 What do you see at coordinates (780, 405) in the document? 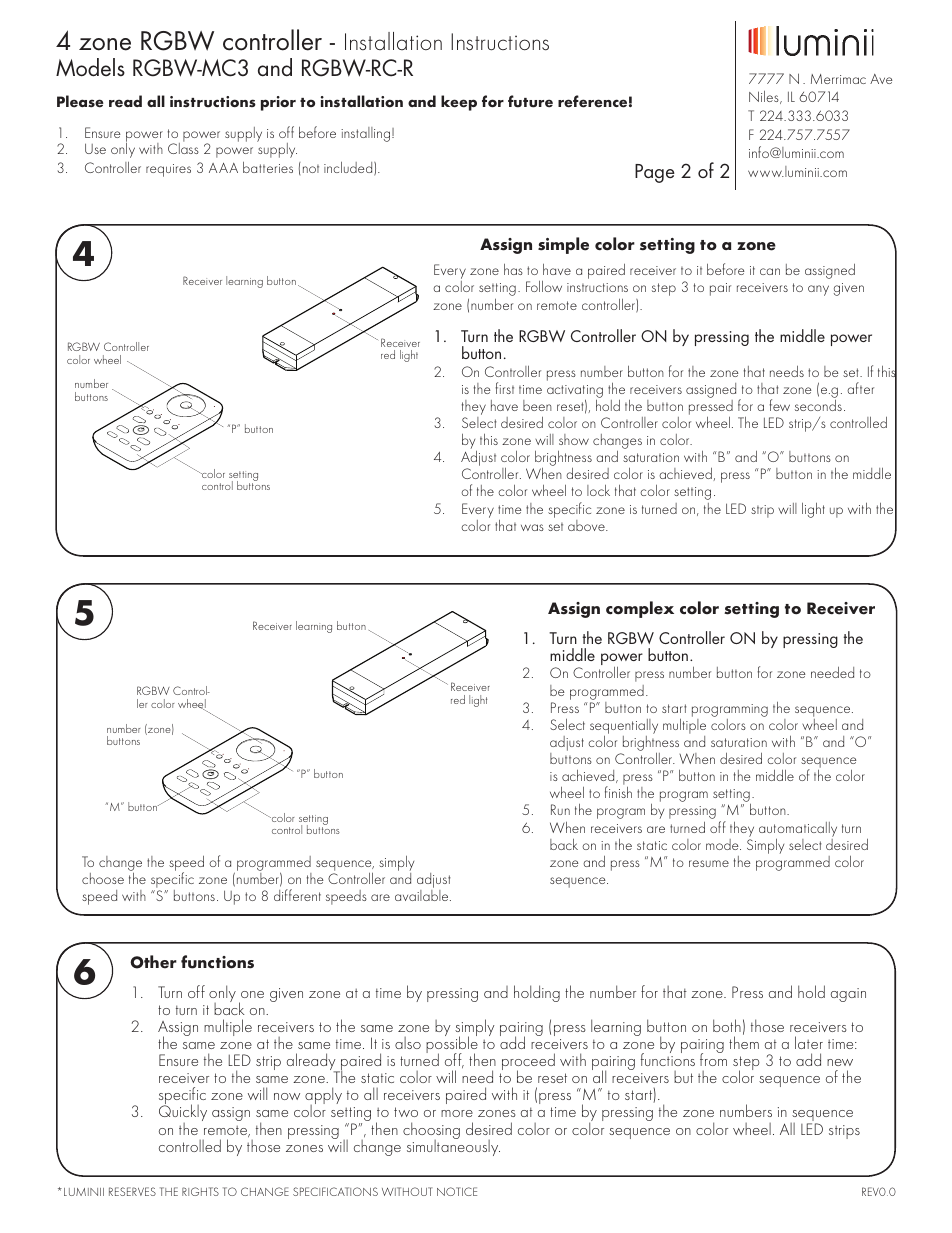
I see `few` at bounding box center [780, 405].
